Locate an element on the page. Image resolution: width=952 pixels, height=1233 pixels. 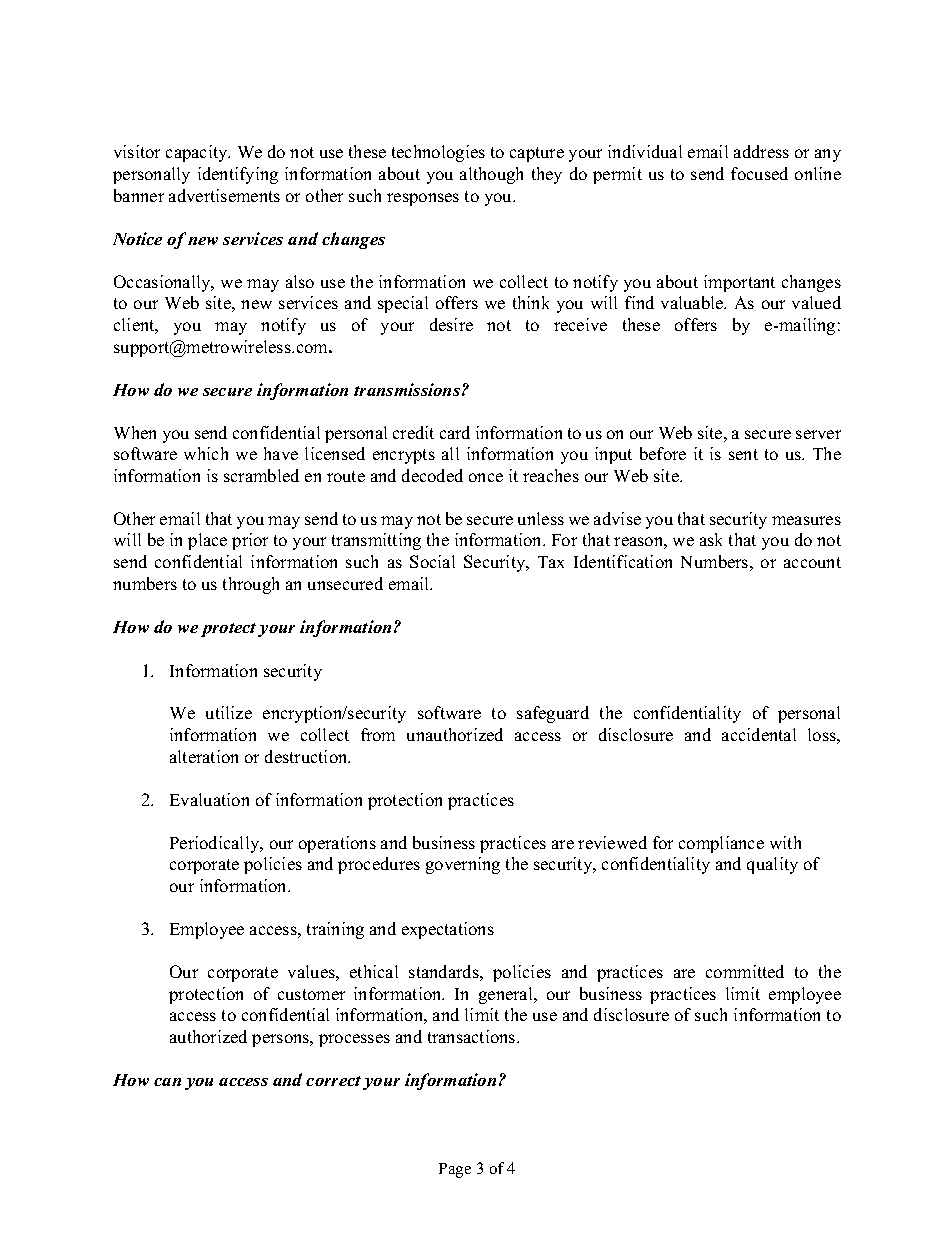
once is located at coordinates (486, 477).
